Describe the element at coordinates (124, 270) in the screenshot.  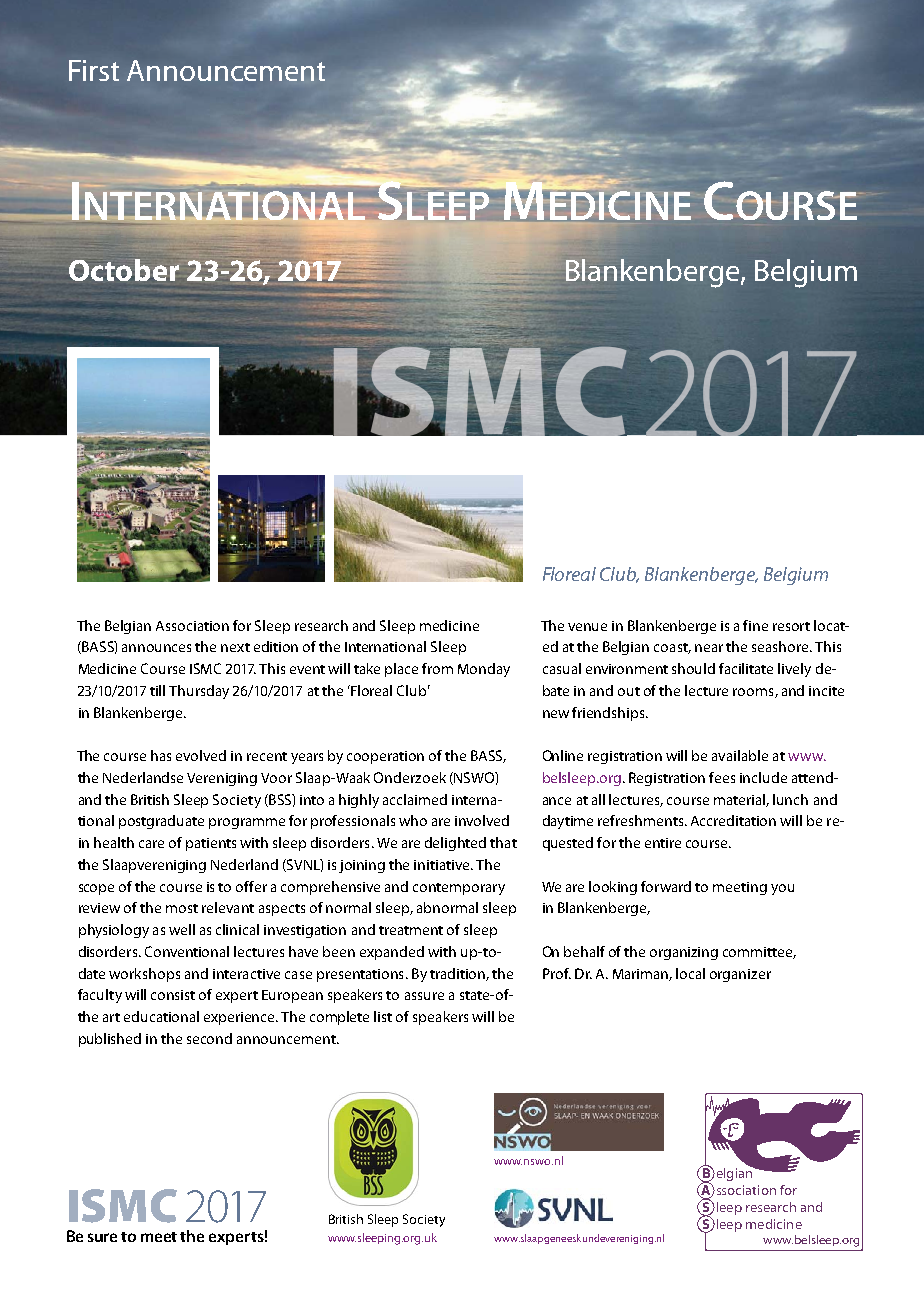
I see `October` at that location.
